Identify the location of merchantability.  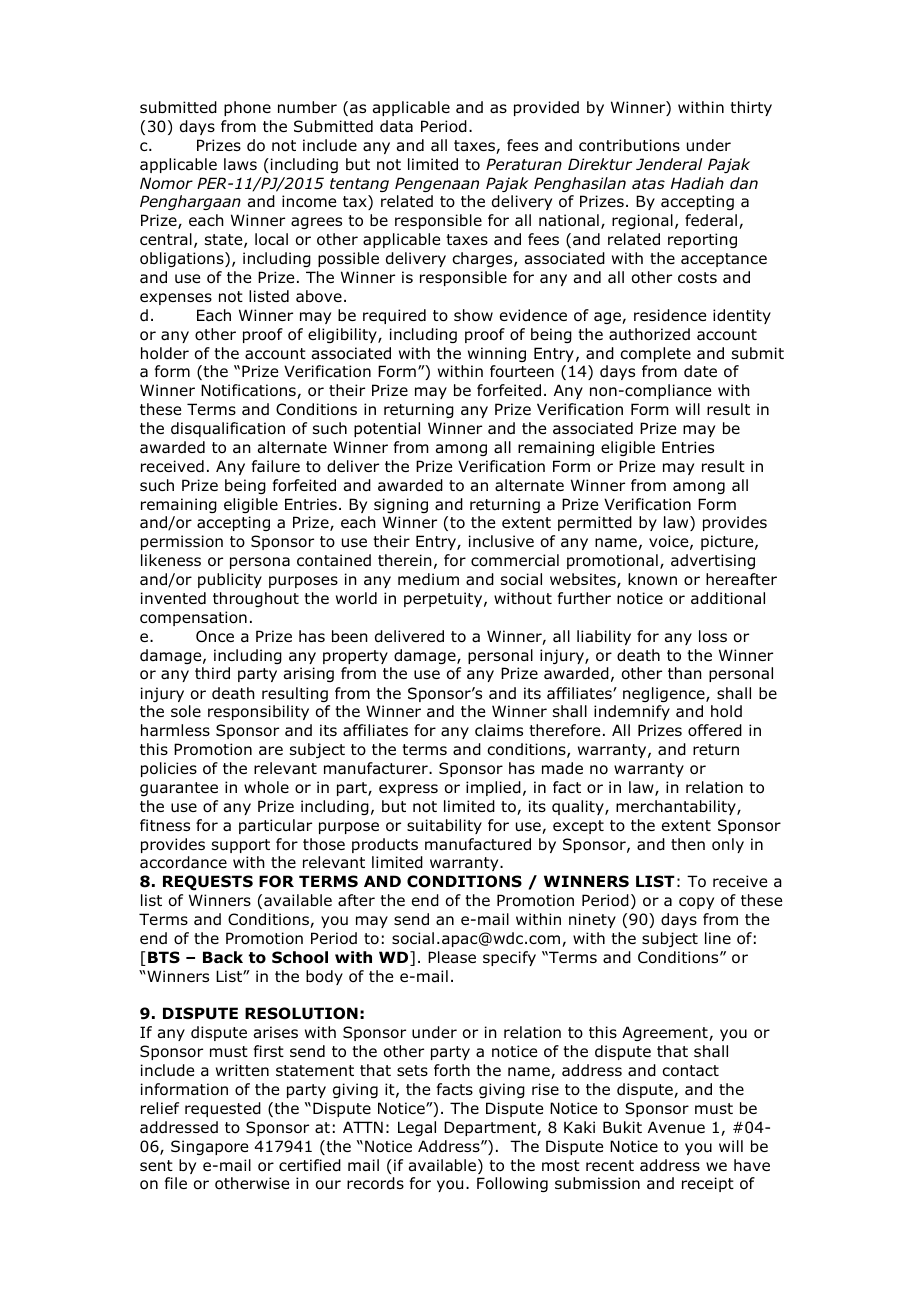
(677, 807).
